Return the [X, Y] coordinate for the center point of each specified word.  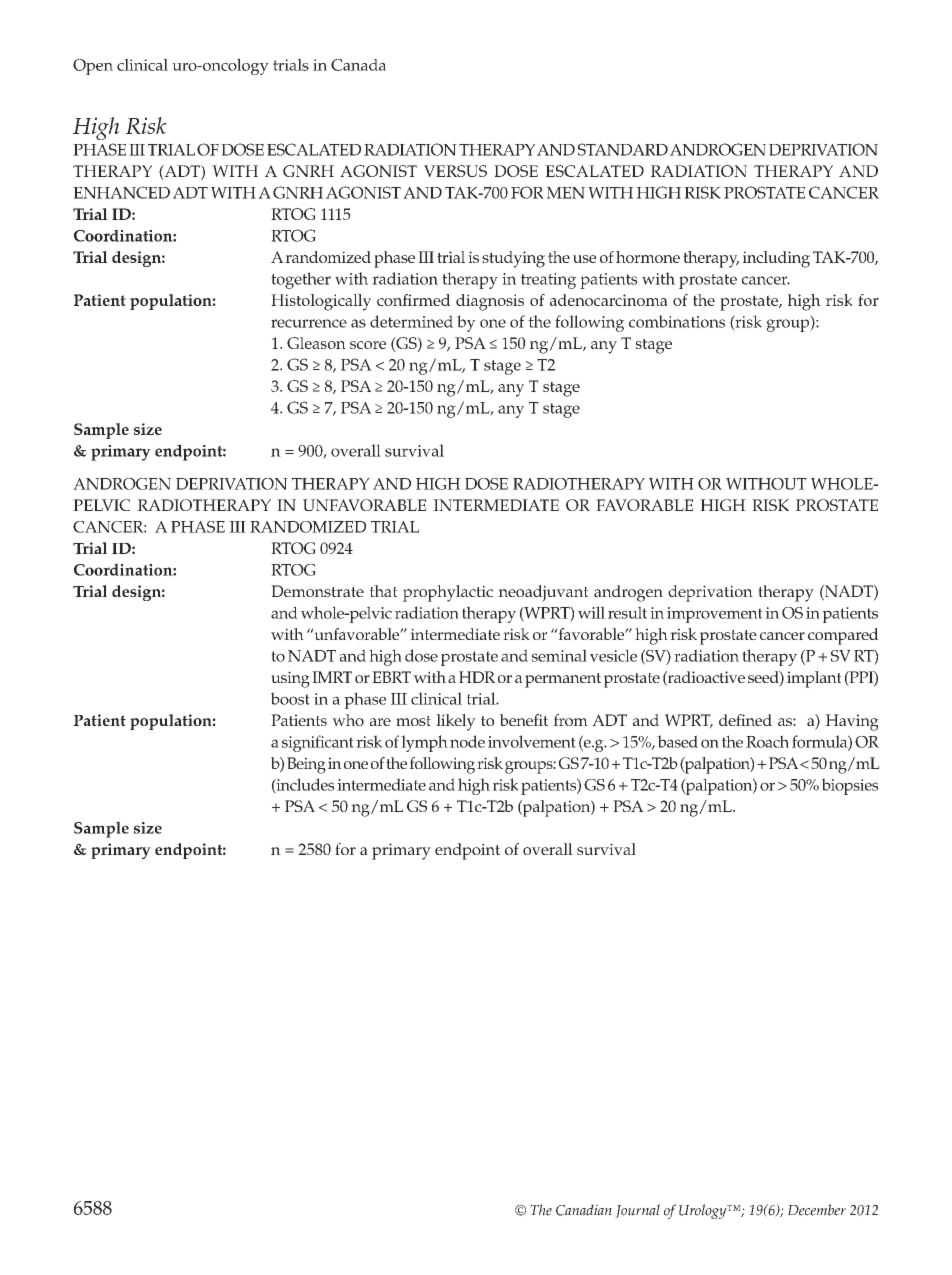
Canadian [584, 1210]
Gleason [316, 343]
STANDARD [623, 149]
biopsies [850, 786]
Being [306, 765]
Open [93, 67]
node [467, 741]
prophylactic [448, 593]
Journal [637, 1211]
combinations [677, 321]
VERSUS [455, 171]
